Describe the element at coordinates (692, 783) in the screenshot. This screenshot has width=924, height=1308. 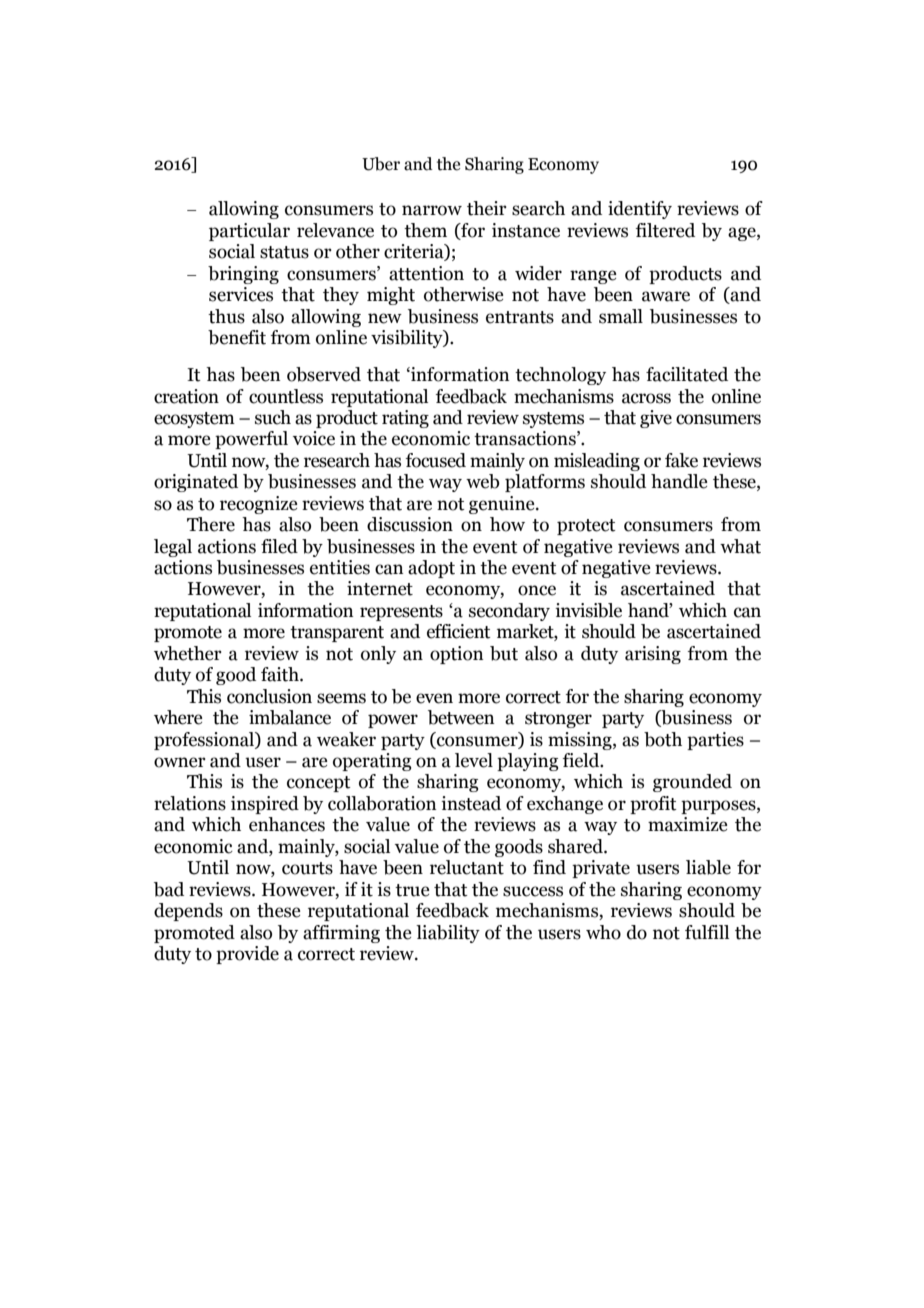
I see `grounded` at that location.
